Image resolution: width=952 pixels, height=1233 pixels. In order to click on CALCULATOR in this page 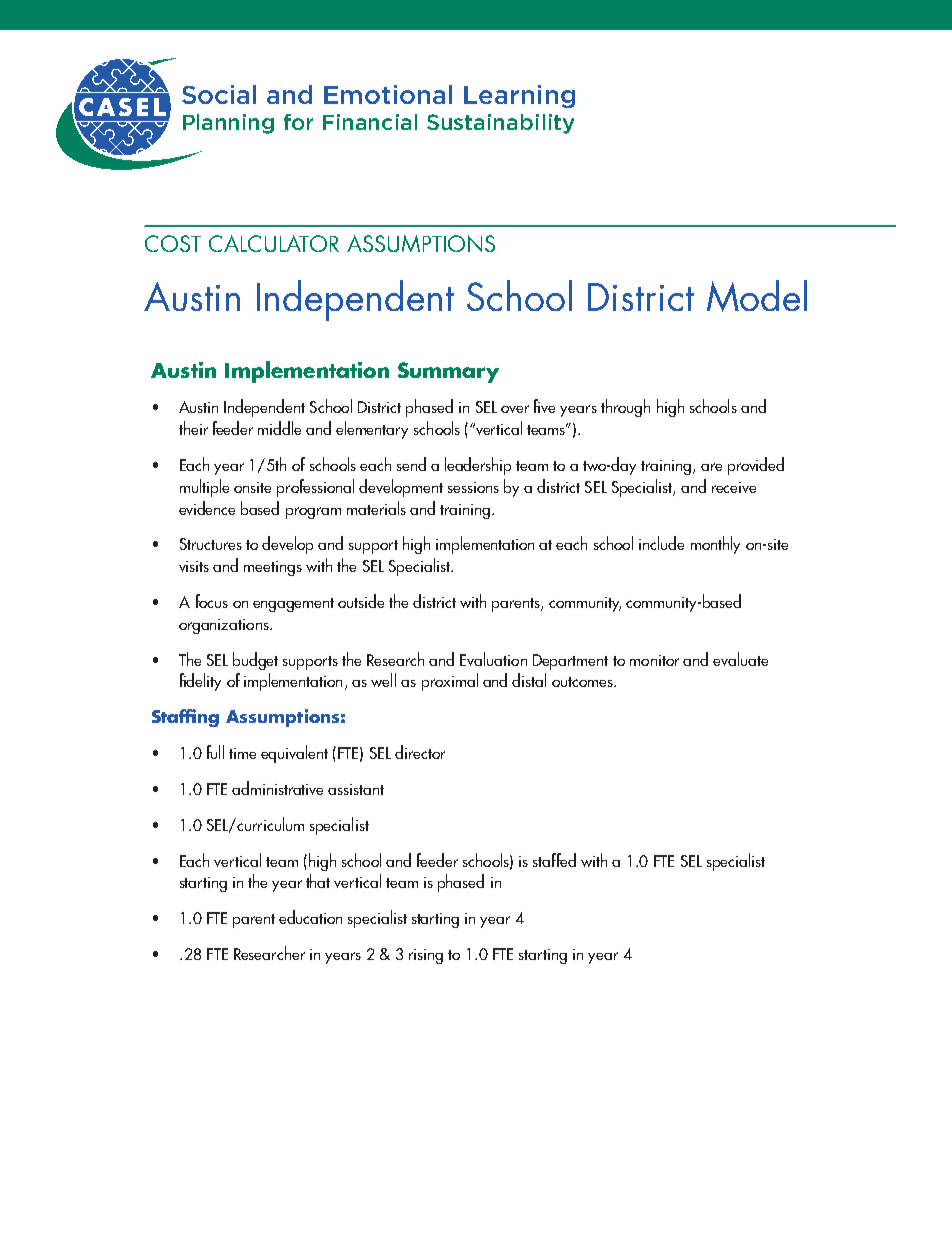, I will do `click(274, 243)`.
